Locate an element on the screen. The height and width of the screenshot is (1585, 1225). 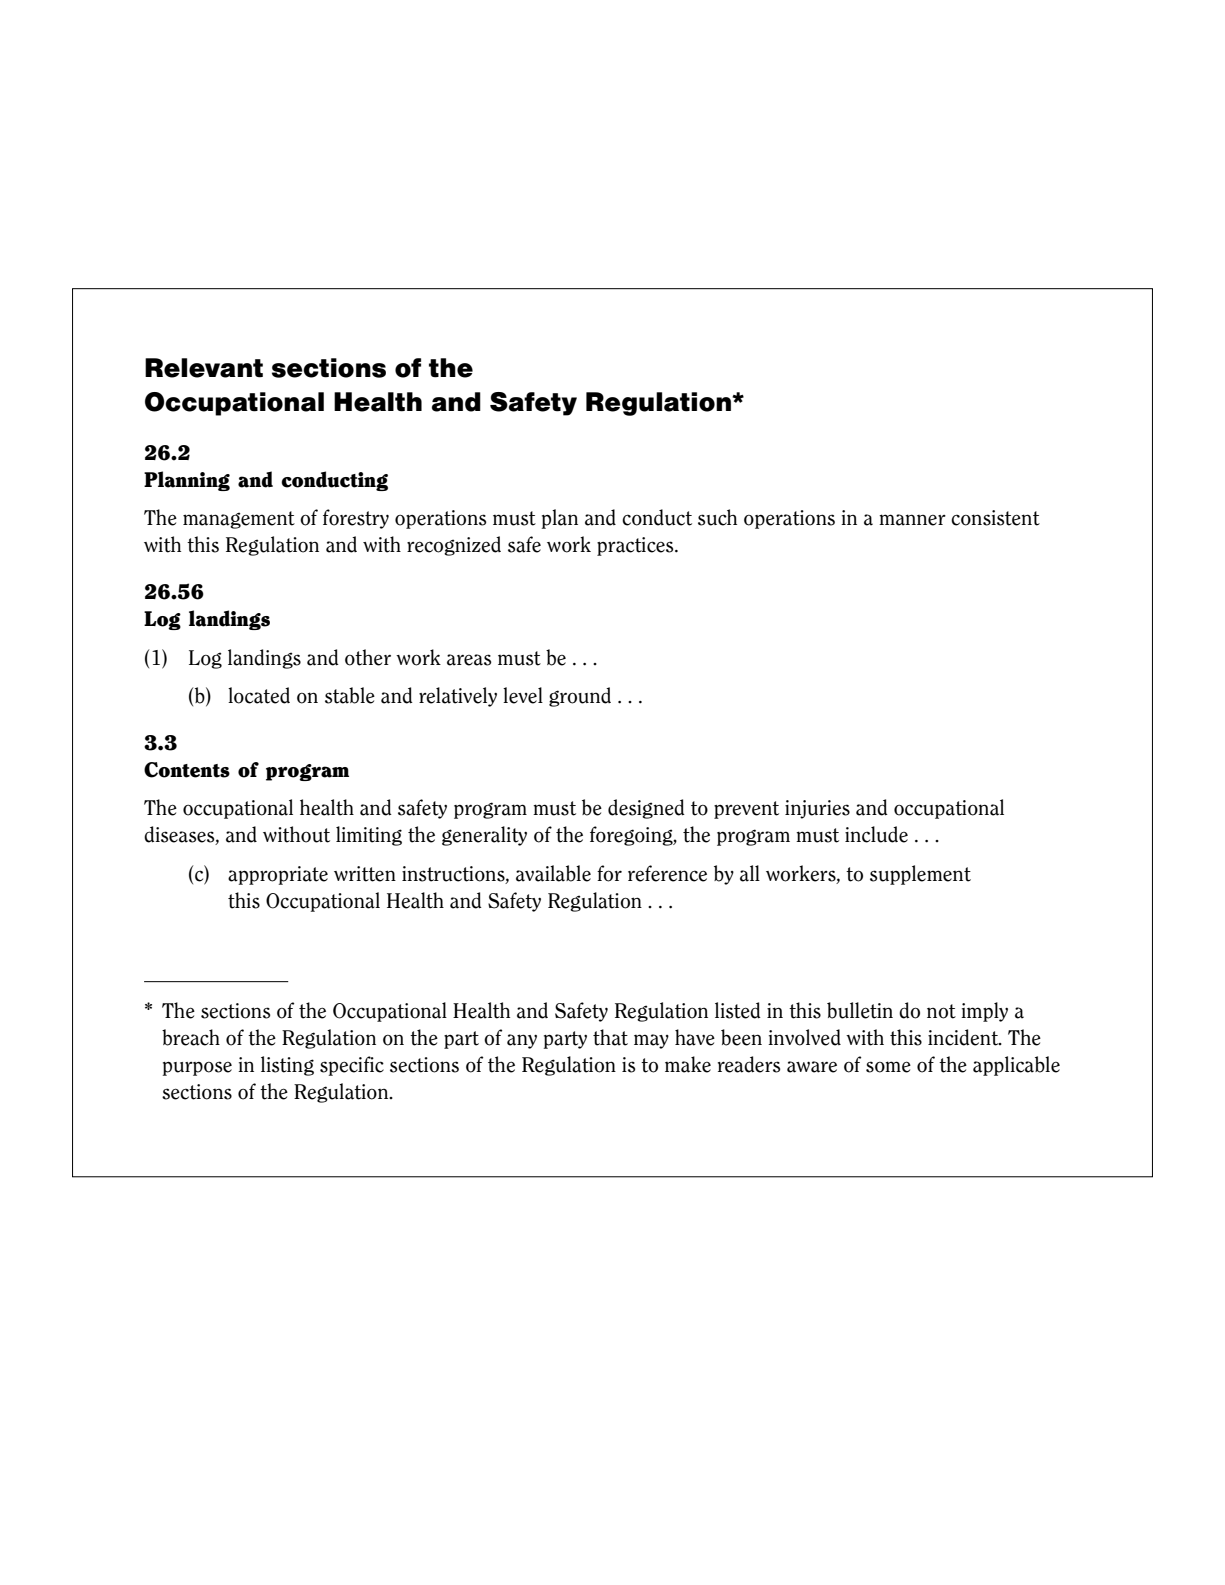
manner is located at coordinates (912, 520).
